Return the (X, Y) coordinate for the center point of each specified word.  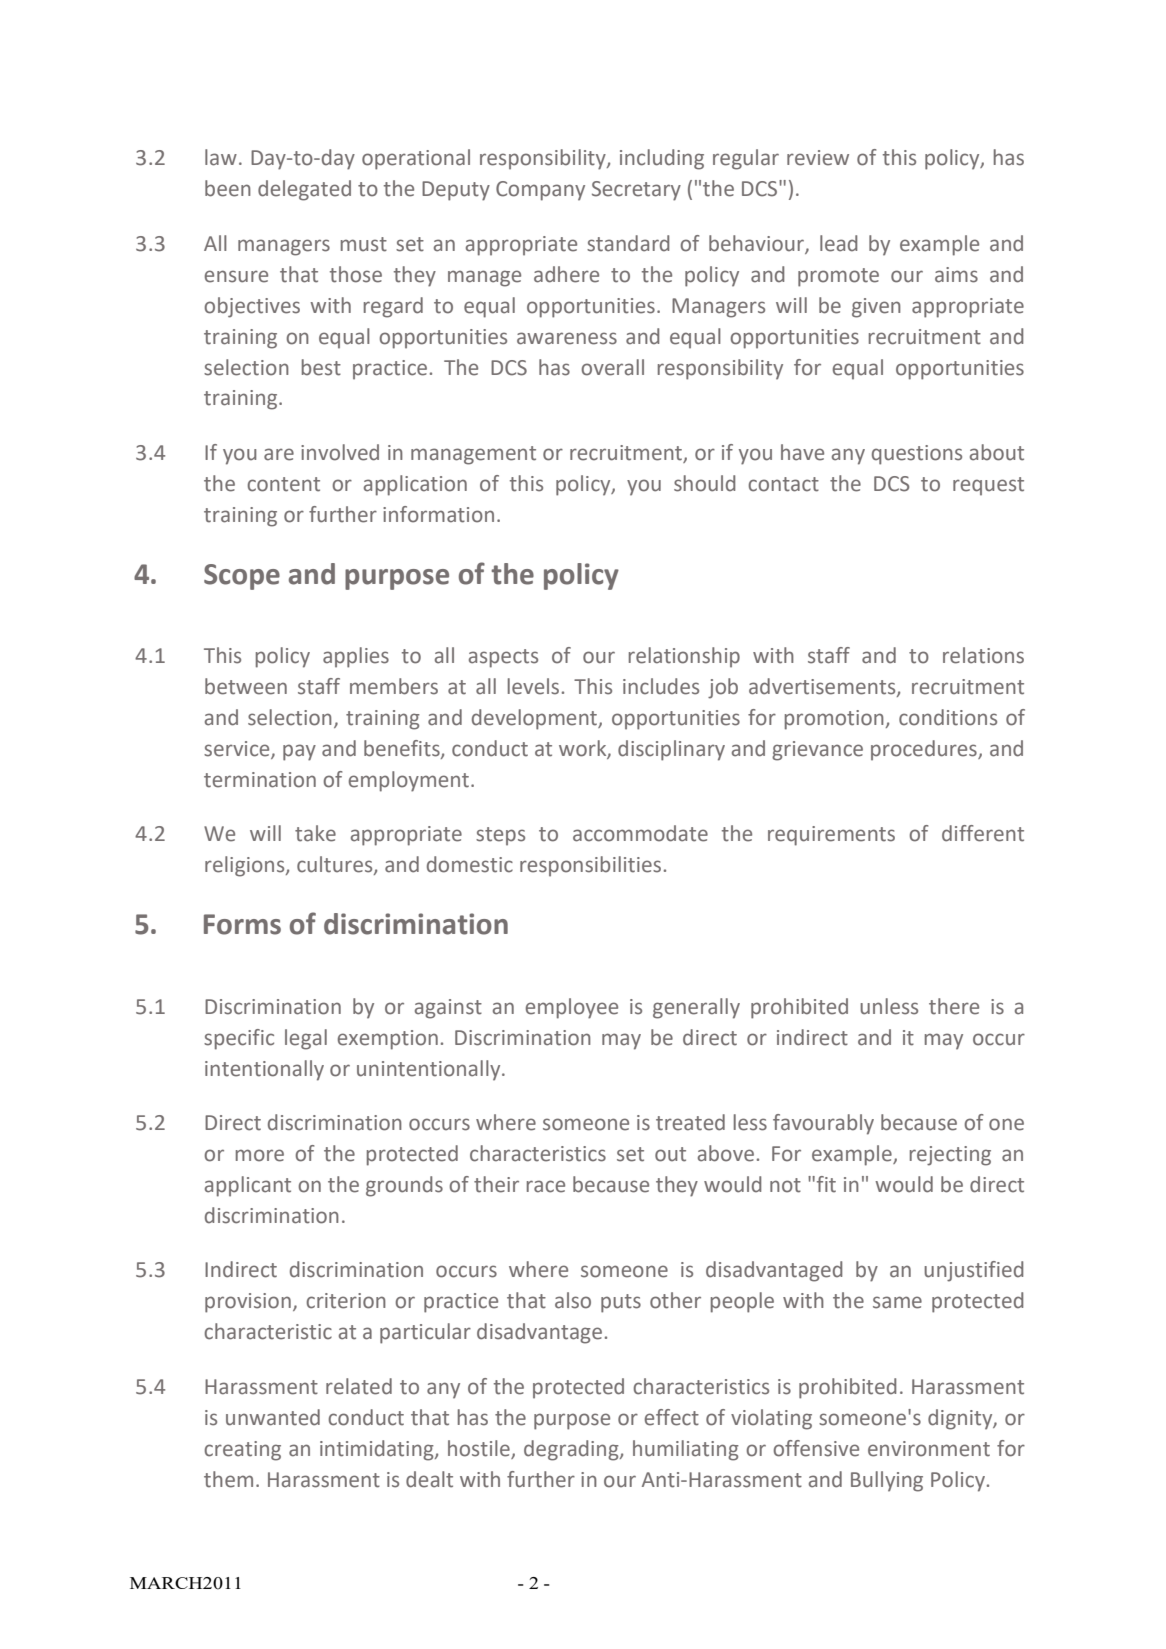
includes (661, 686)
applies (356, 657)
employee (572, 1008)
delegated (304, 190)
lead (838, 243)
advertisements (823, 687)
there (954, 1006)
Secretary (636, 191)
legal (306, 1039)
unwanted (273, 1417)
